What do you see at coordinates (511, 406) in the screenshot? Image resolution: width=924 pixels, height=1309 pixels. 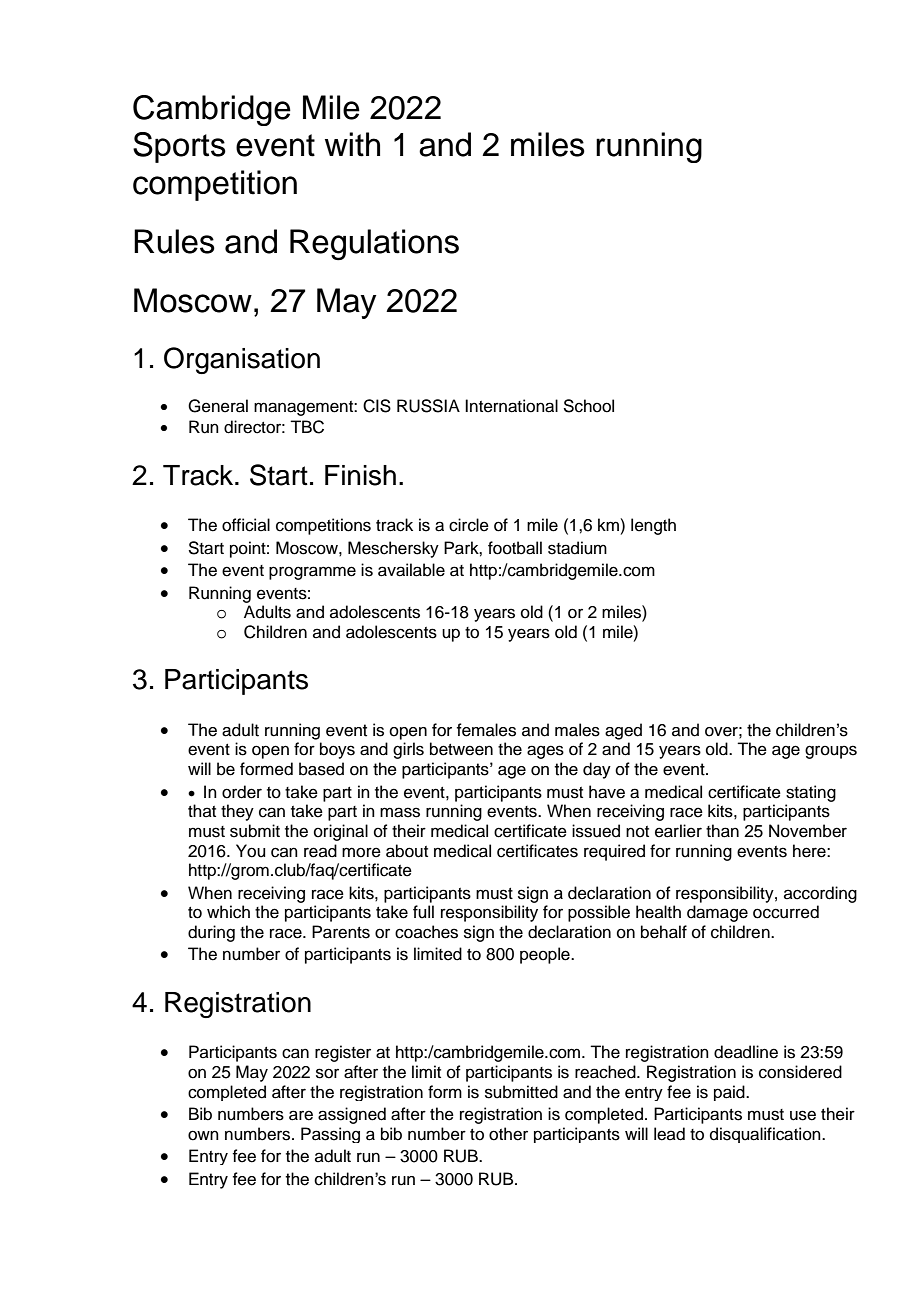 I see `International` at bounding box center [511, 406].
